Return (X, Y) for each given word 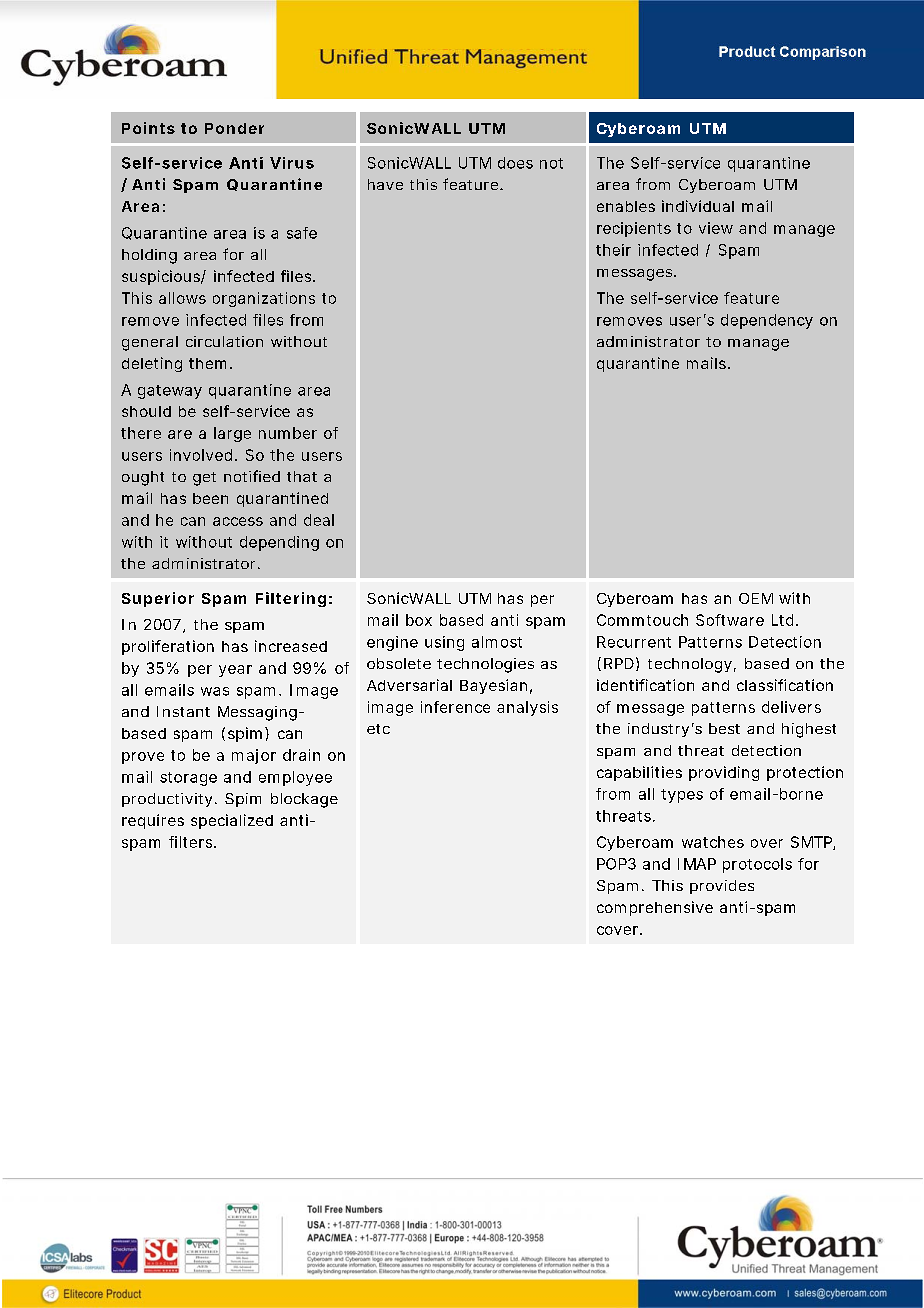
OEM (756, 598)
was (215, 691)
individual (698, 206)
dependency (767, 321)
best (724, 728)
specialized (232, 821)
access (238, 521)
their (613, 250)
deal (319, 520)
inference (455, 707)
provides (722, 887)
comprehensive (655, 908)
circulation (224, 341)
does (515, 163)
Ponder (234, 128)
